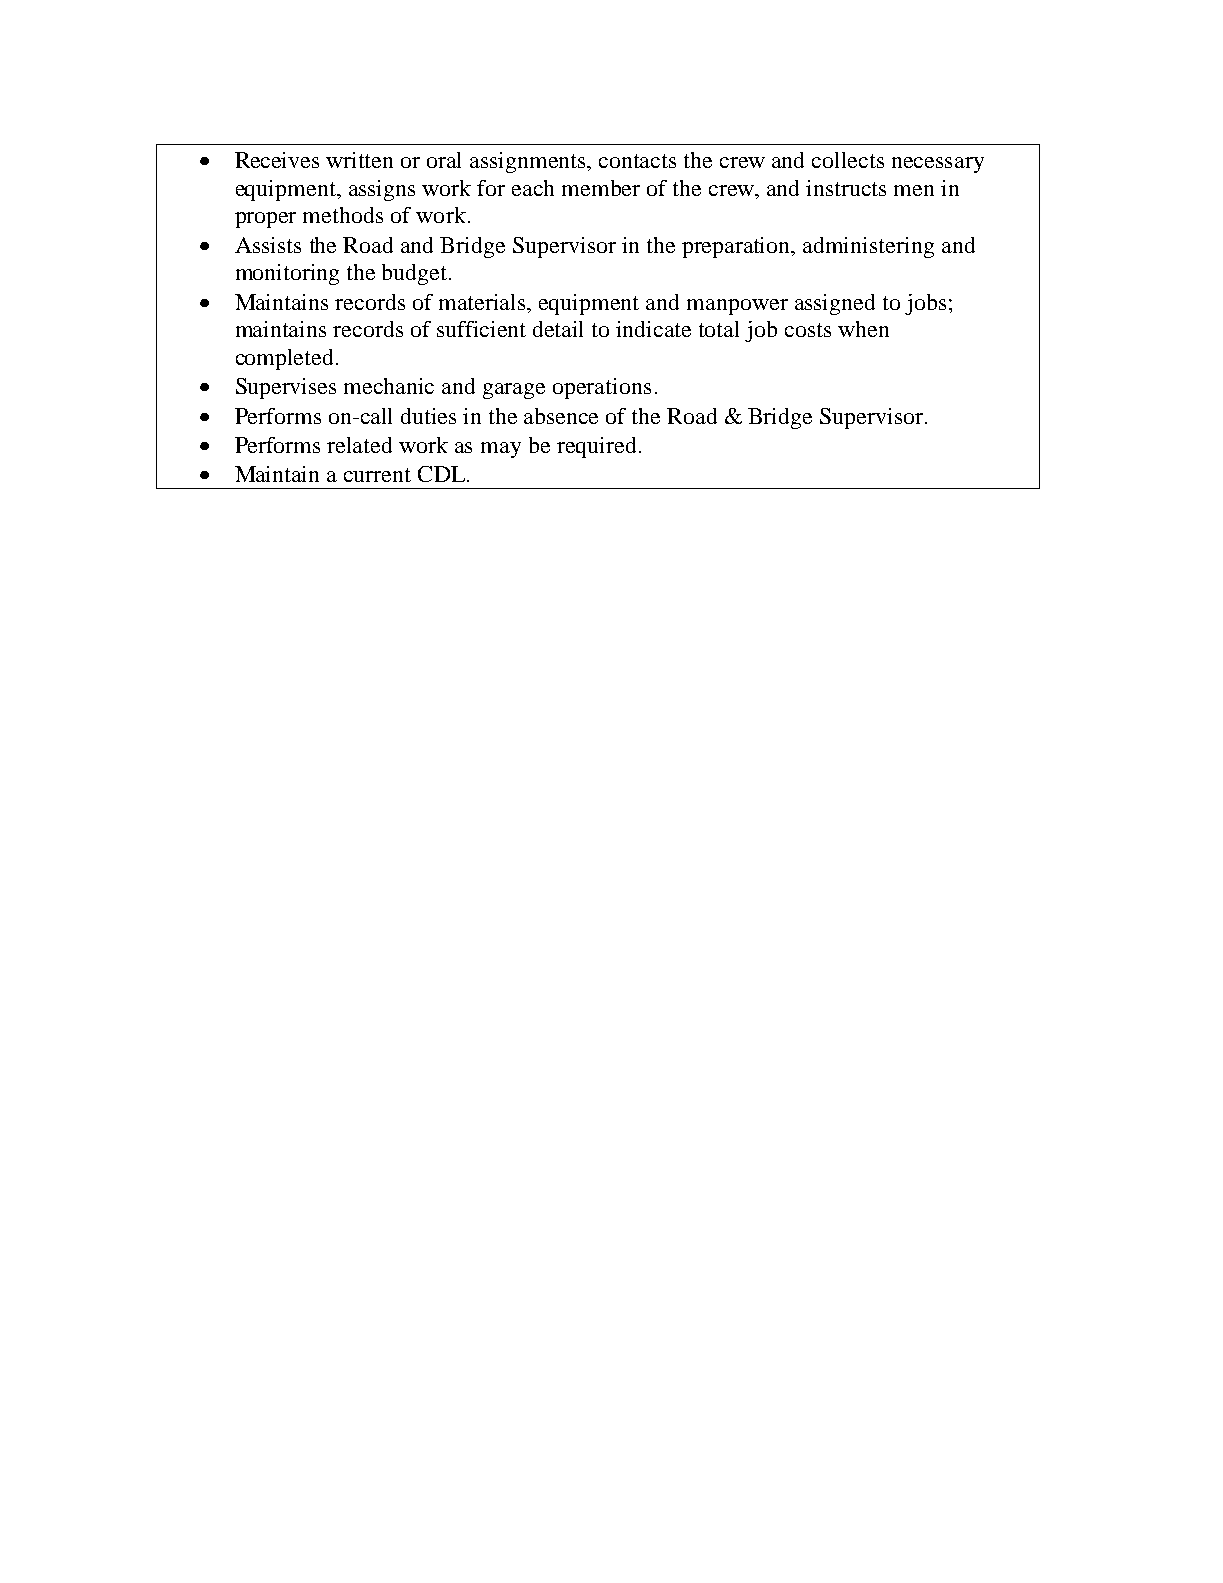 The height and width of the screenshot is (1583, 1223). Describe the element at coordinates (287, 274) in the screenshot. I see `monitoring` at that location.
